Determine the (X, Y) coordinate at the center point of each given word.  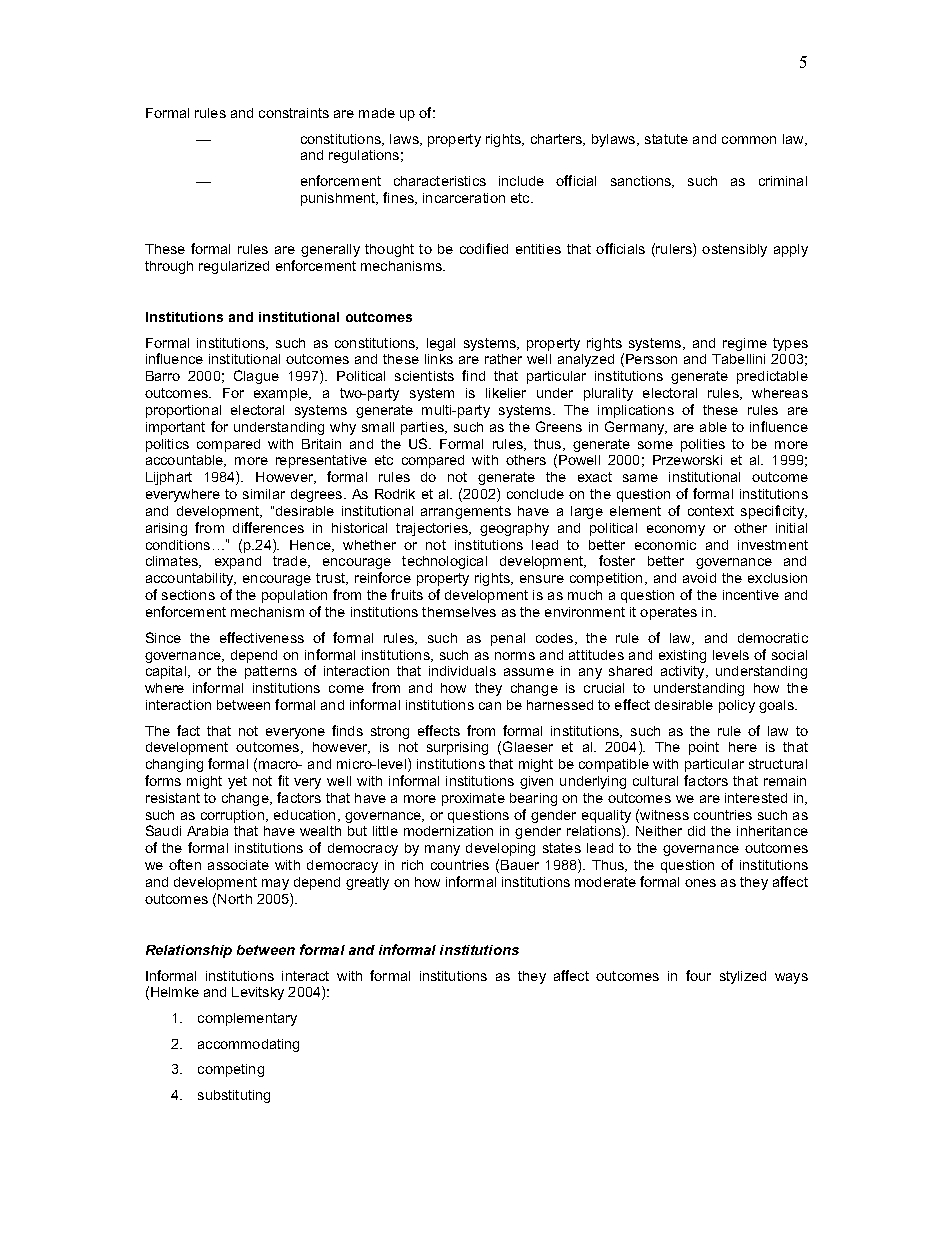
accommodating (248, 1045)
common (749, 140)
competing (231, 1070)
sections (188, 595)
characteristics (440, 181)
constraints (294, 113)
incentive (751, 595)
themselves (459, 612)
